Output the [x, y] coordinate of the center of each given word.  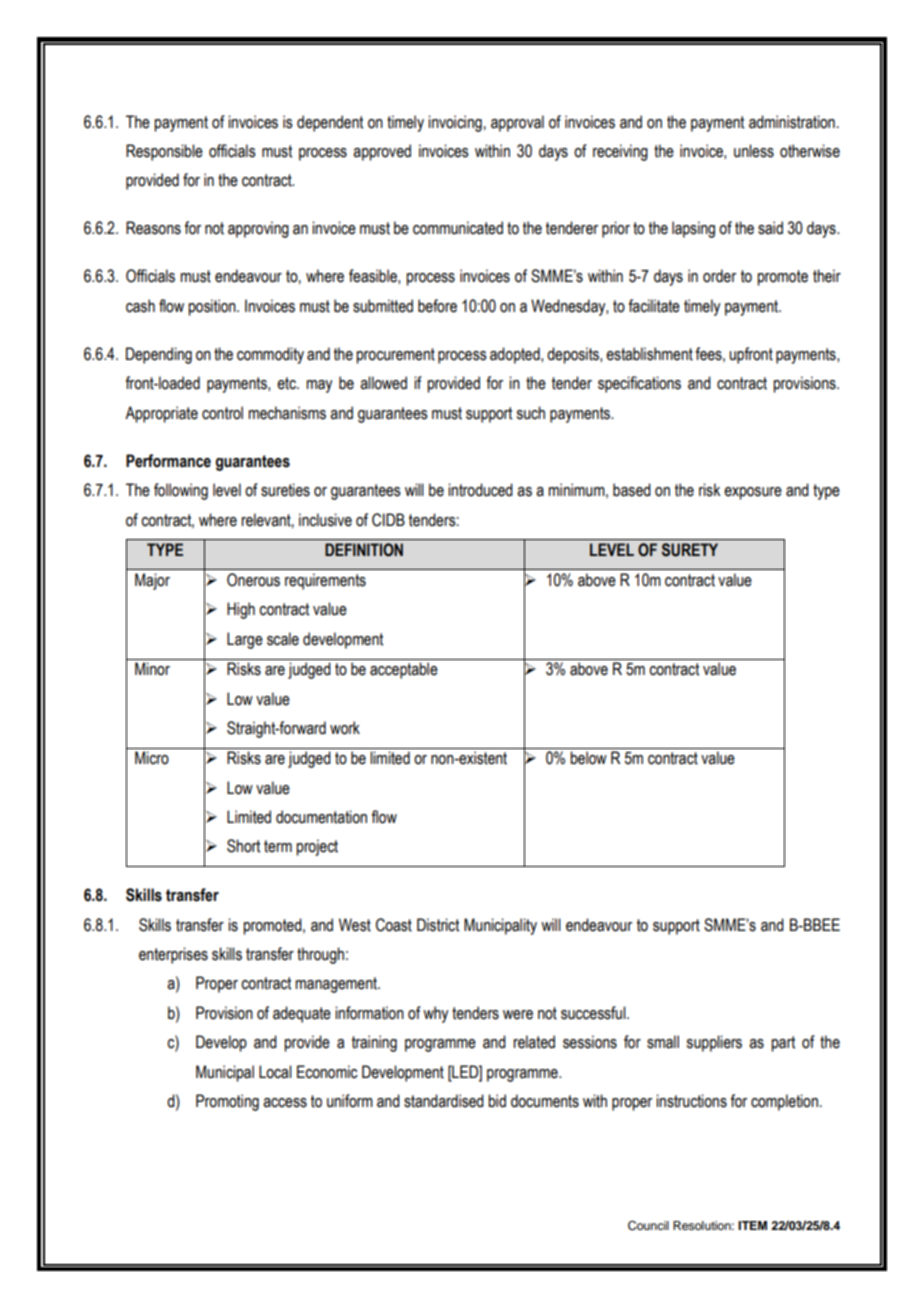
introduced [480, 490]
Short [243, 846]
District [438, 925]
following [181, 491]
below [588, 758]
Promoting [227, 1102]
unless [754, 151]
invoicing [455, 123]
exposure [753, 493]
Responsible [164, 152]
